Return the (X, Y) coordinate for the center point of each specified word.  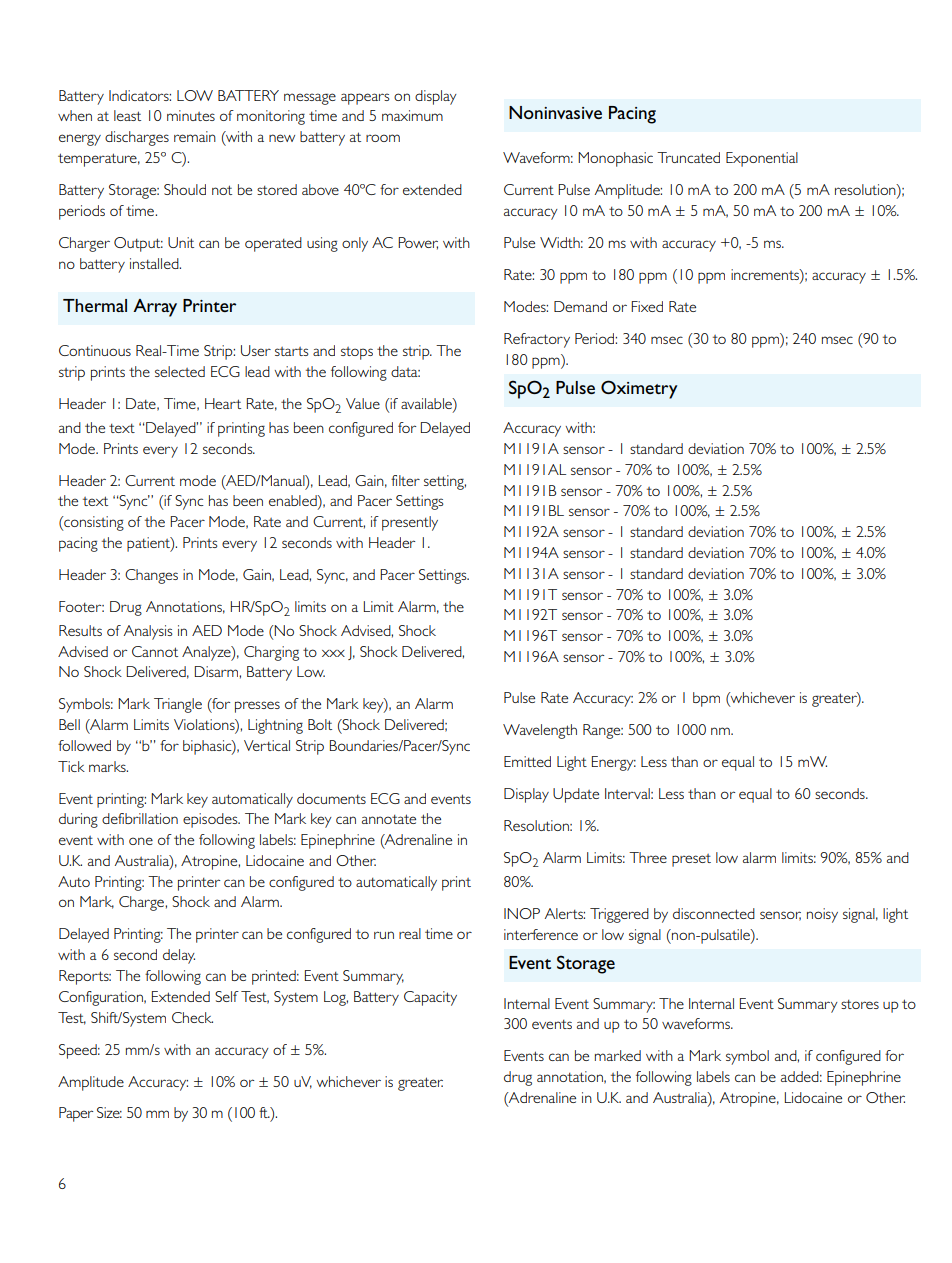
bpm (706, 699)
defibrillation (140, 818)
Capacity (430, 998)
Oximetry (639, 389)
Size (109, 1112)
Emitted (527, 761)
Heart (223, 403)
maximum (412, 115)
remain (195, 136)
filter (405, 480)
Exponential (762, 159)
